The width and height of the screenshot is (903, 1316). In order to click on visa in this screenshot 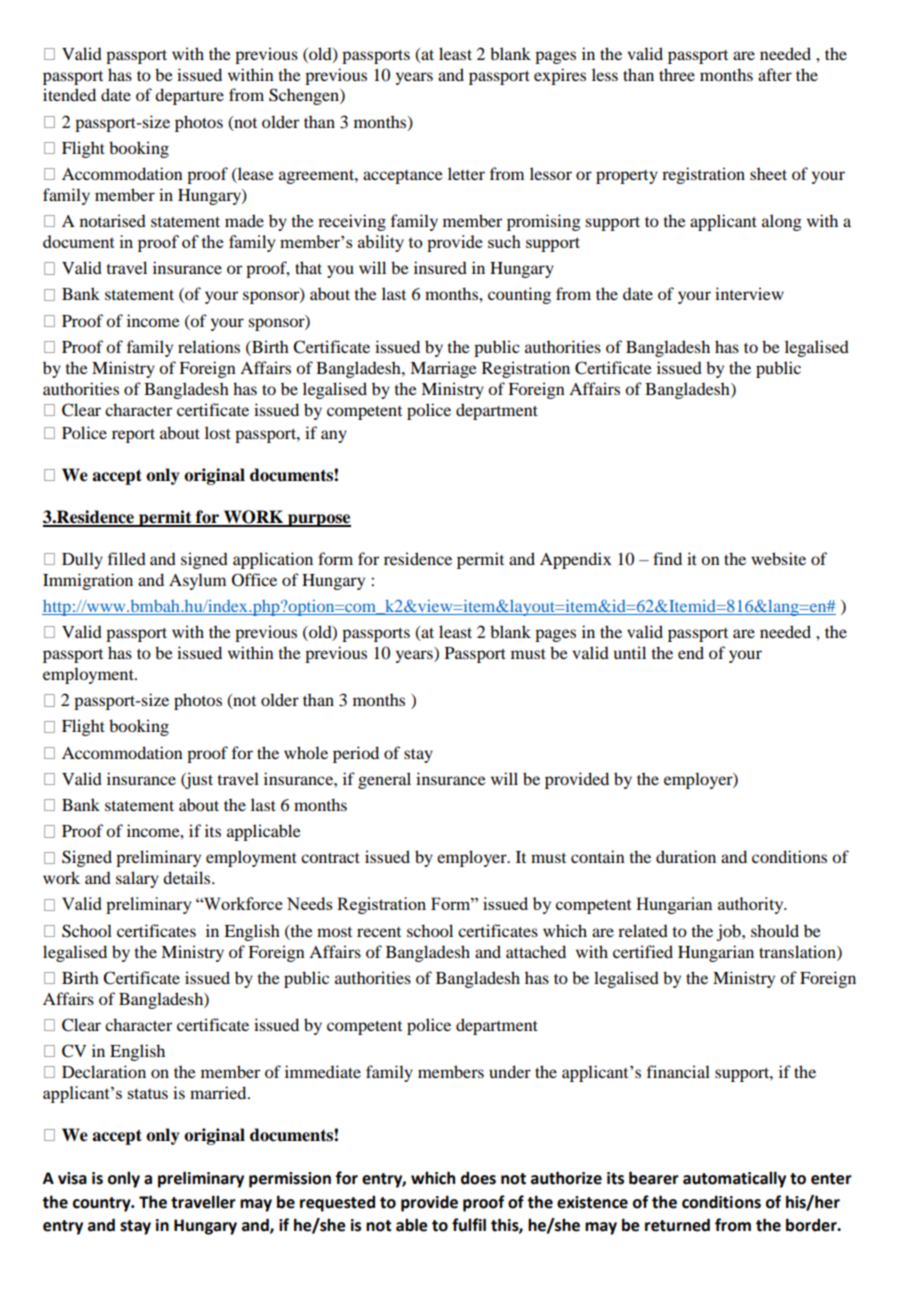, I will do `click(72, 1178)`.
